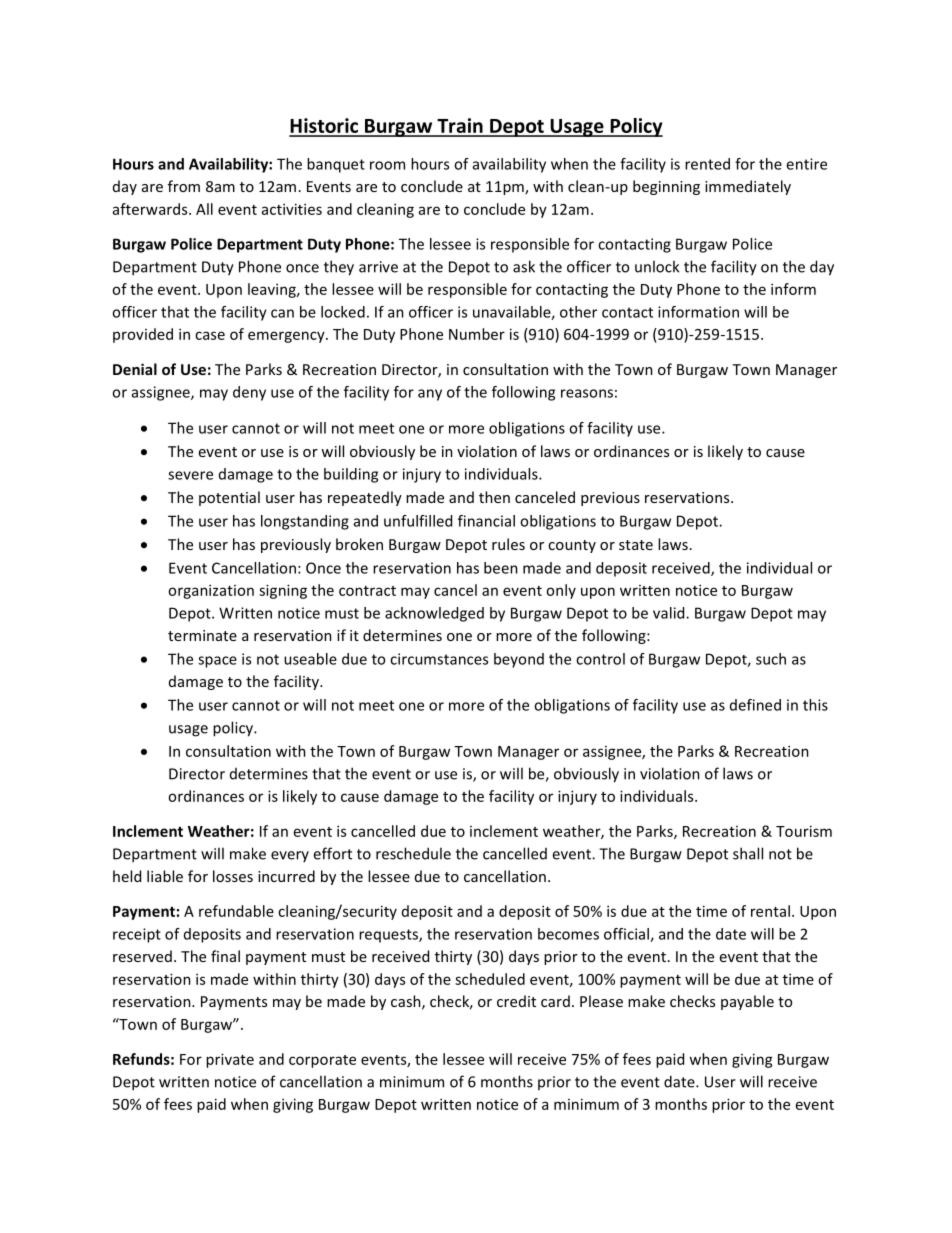 This page has height=1233, width=952. I want to click on potential, so click(229, 498).
